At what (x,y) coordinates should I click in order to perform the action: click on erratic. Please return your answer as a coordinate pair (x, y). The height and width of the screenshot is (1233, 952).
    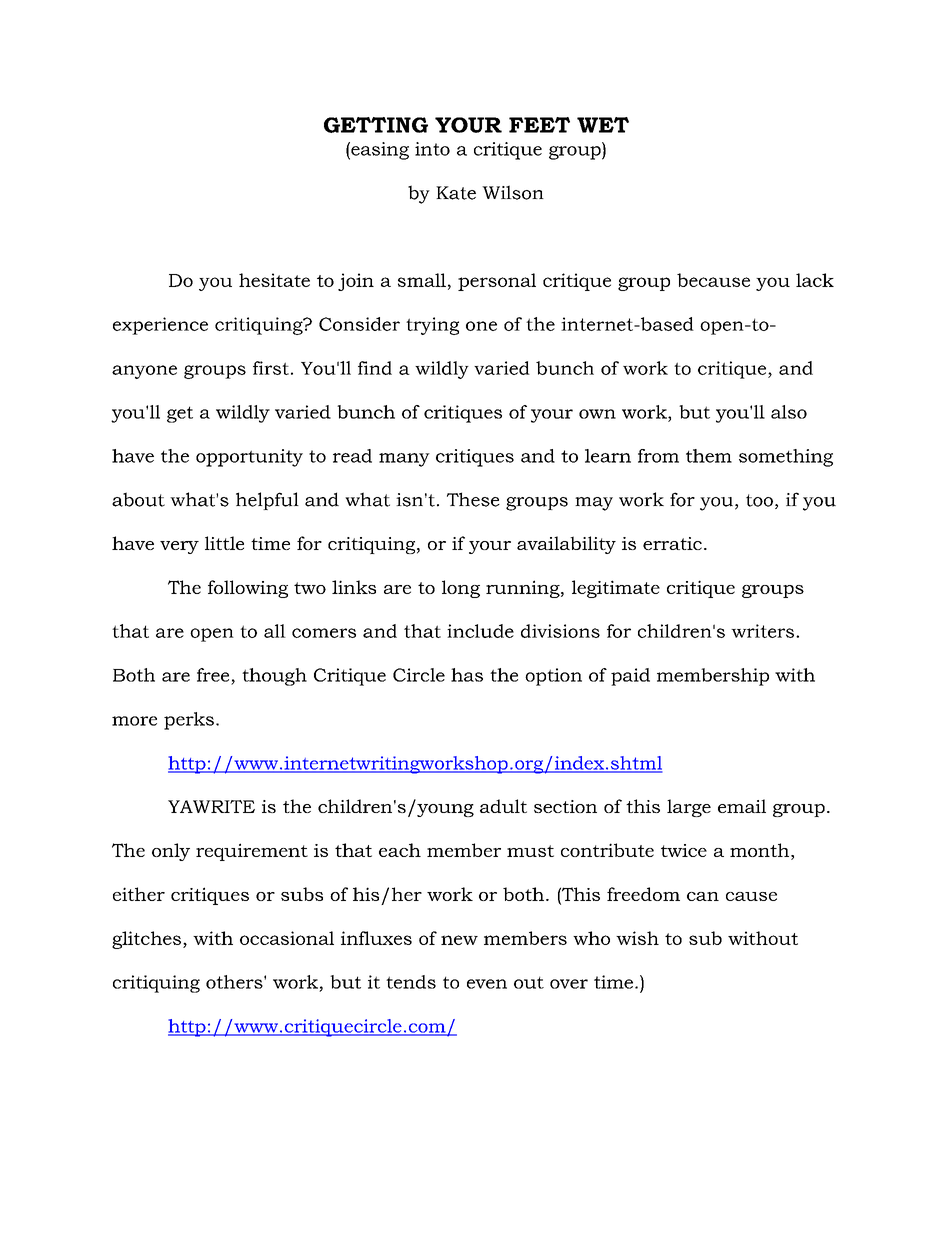
    Looking at the image, I should click on (672, 543).
